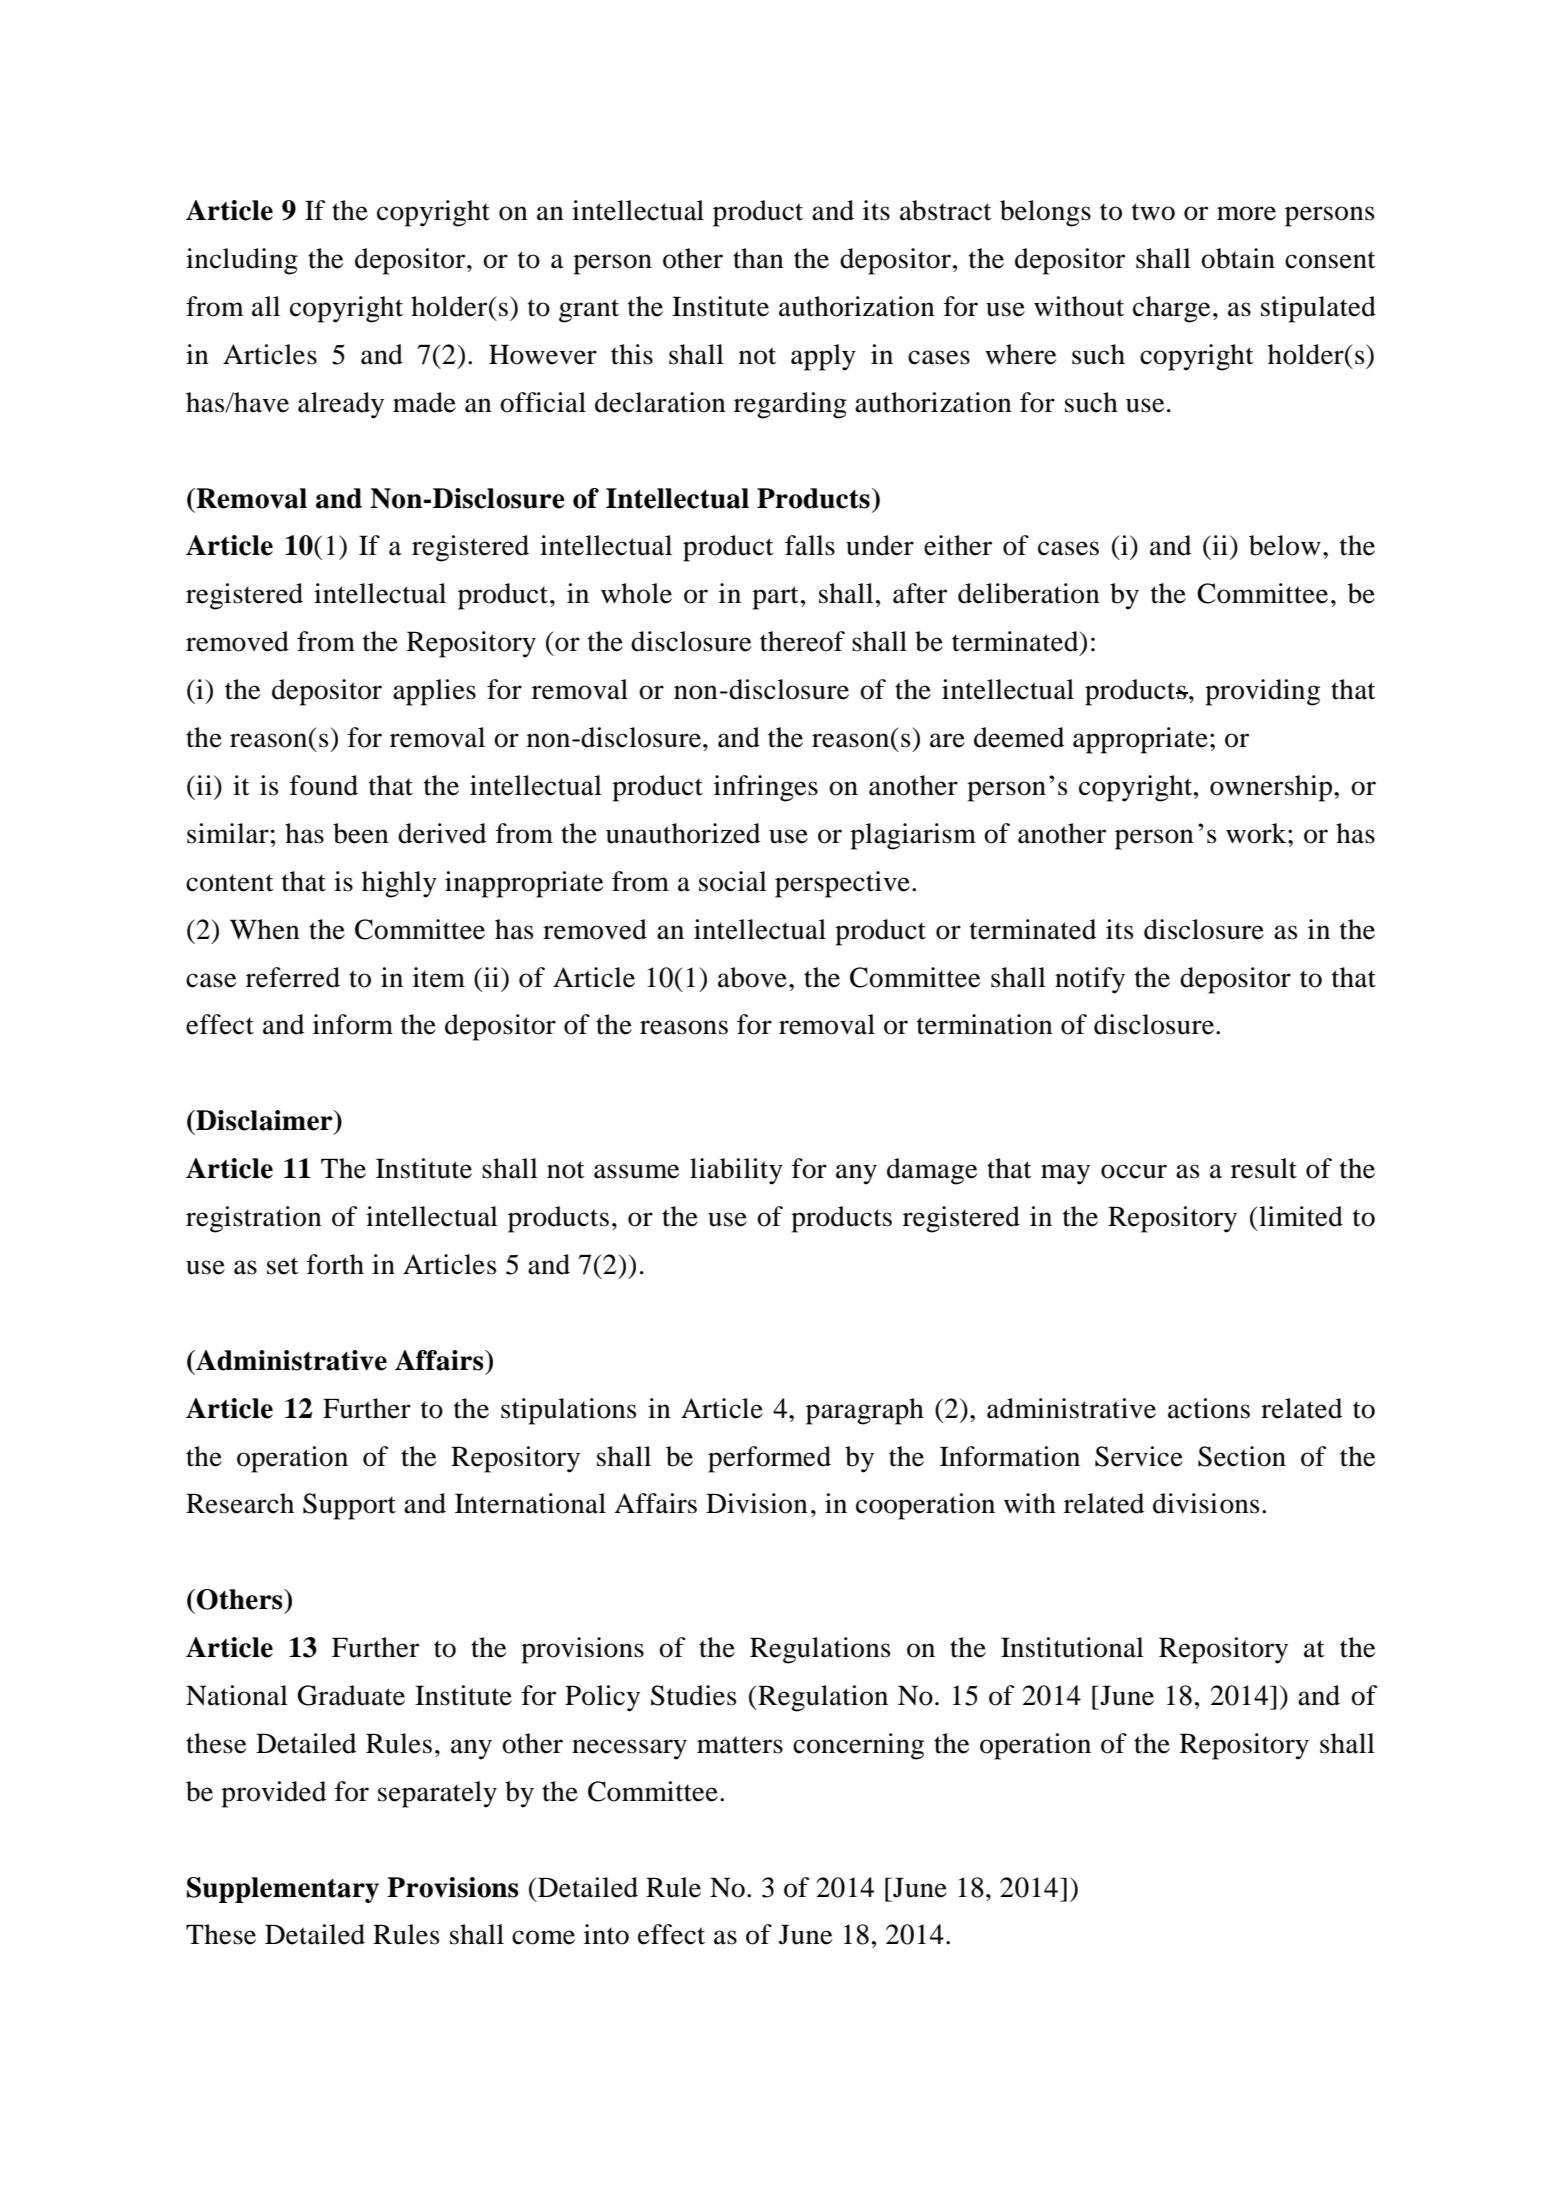 This screenshot has height=2209, width=1562. What do you see at coordinates (242, 261) in the screenshot?
I see `including` at bounding box center [242, 261].
